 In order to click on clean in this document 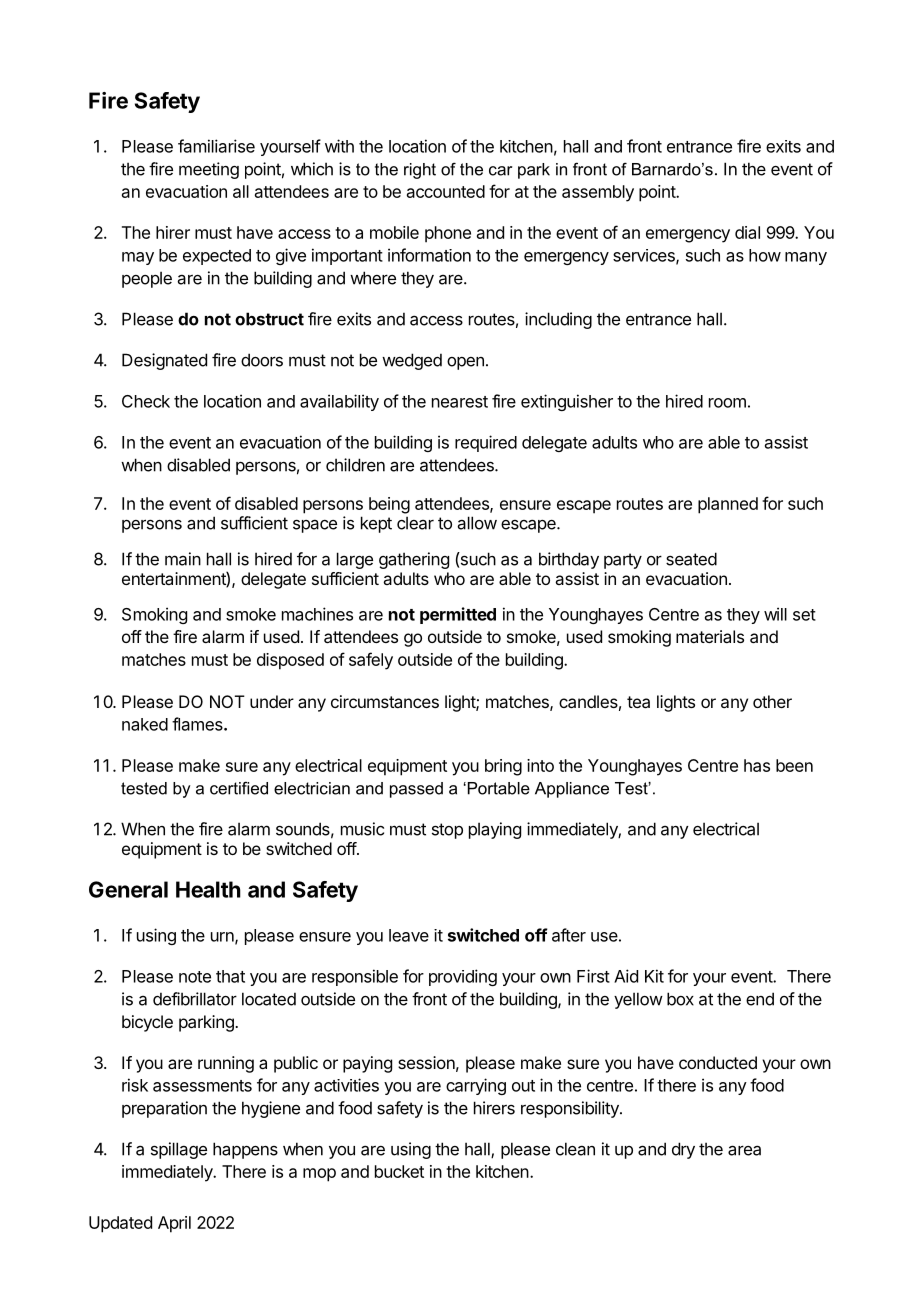, I will do `click(575, 1149)`.
